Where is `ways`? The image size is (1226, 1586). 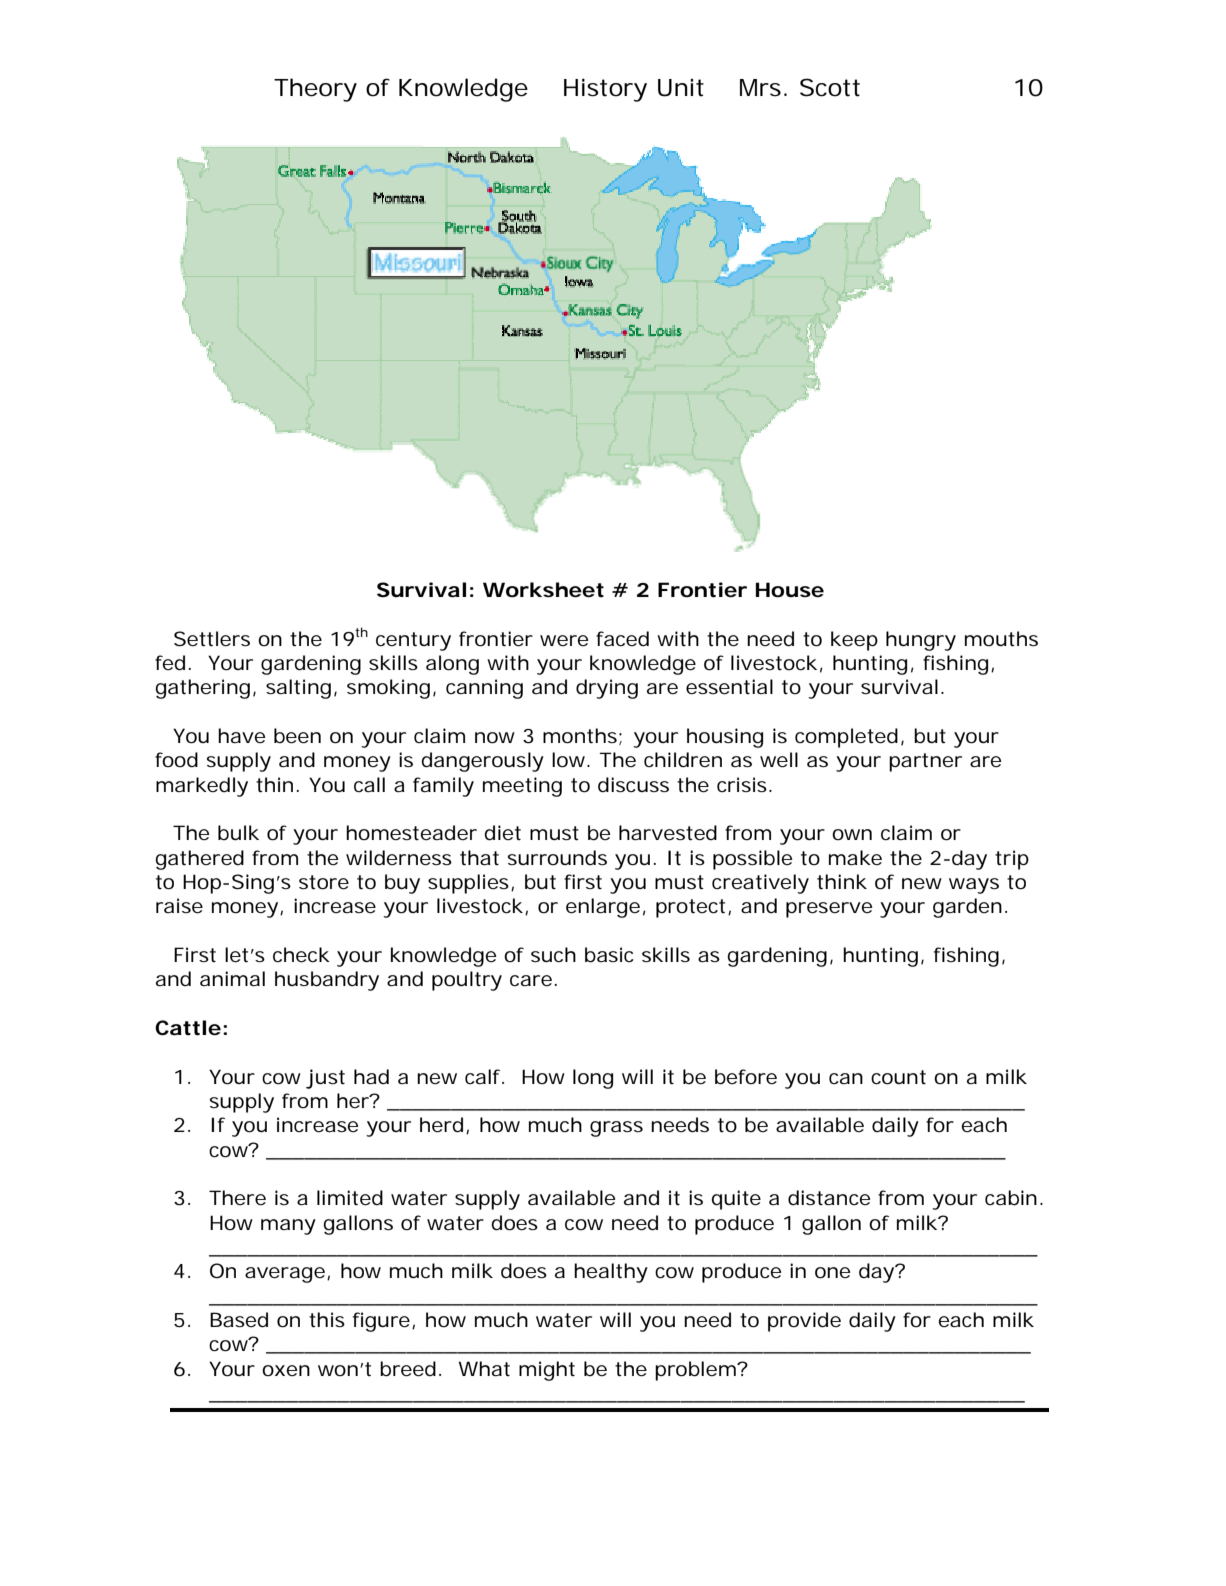
ways is located at coordinates (974, 886).
